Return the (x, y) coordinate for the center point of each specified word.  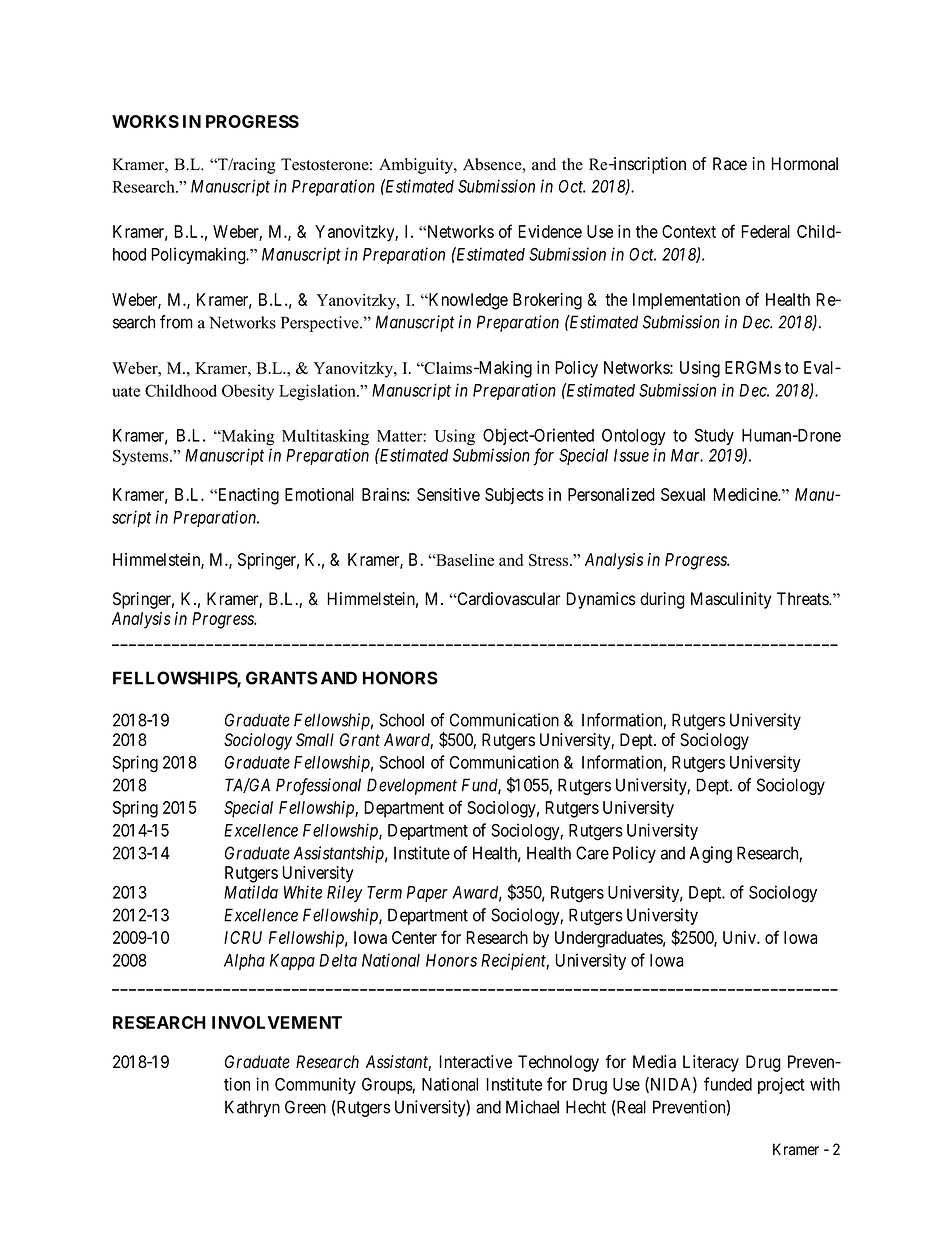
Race (730, 164)
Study (714, 437)
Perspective (321, 324)
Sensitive (448, 494)
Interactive (476, 1062)
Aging (711, 854)
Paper (427, 894)
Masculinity (731, 600)
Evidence (550, 231)
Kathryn (252, 1108)
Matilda (251, 892)
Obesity (248, 392)
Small (315, 740)
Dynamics (601, 600)
